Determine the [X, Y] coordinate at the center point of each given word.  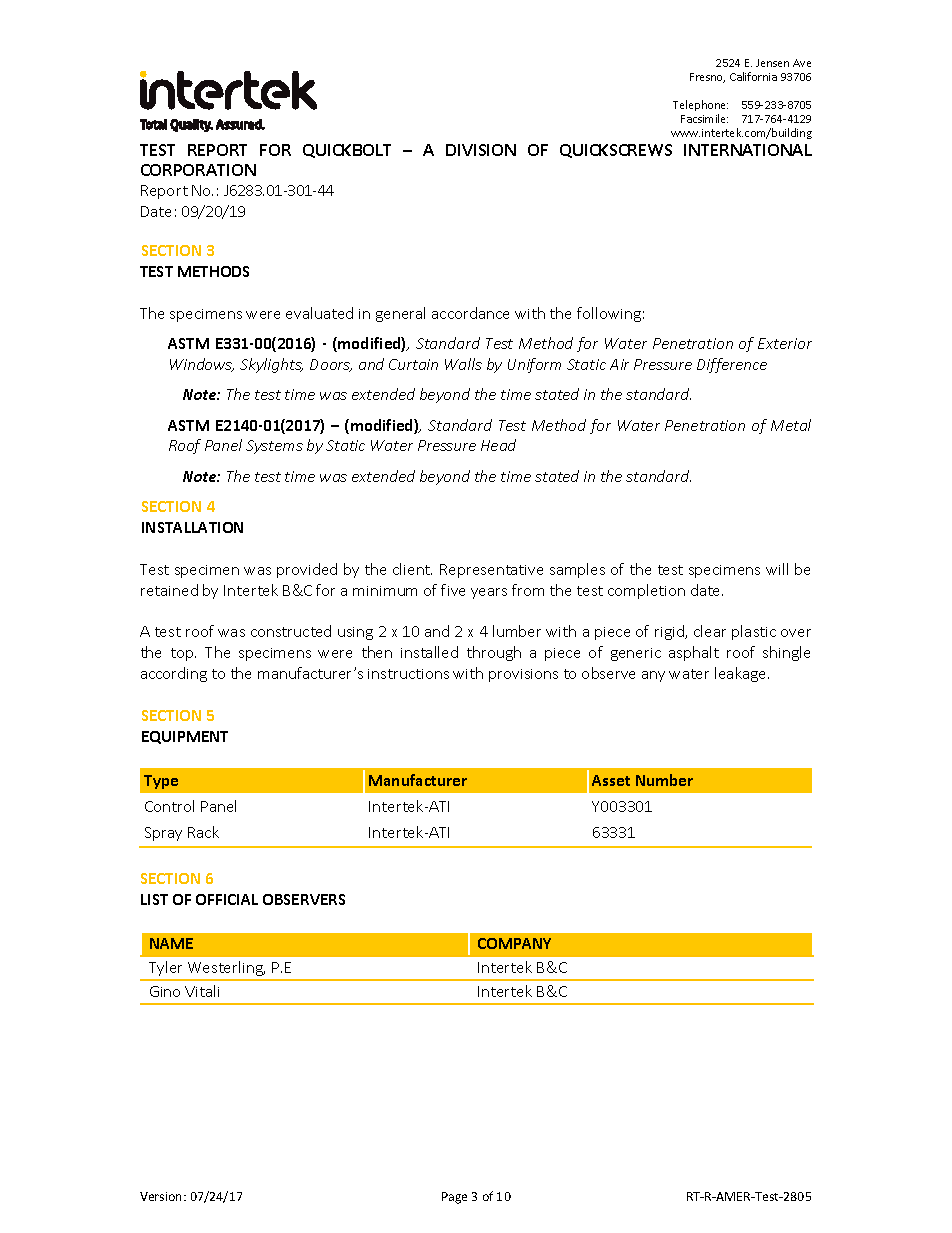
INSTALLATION [192, 527]
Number [664, 780]
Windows [202, 365]
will [777, 569]
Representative [491, 571]
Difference [732, 365]
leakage [742, 674]
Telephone [700, 105]
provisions [523, 675]
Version [162, 1196]
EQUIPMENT [185, 737]
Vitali [202, 991]
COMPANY [514, 943]
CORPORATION [198, 170]
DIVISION [481, 150]
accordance [470, 313]
